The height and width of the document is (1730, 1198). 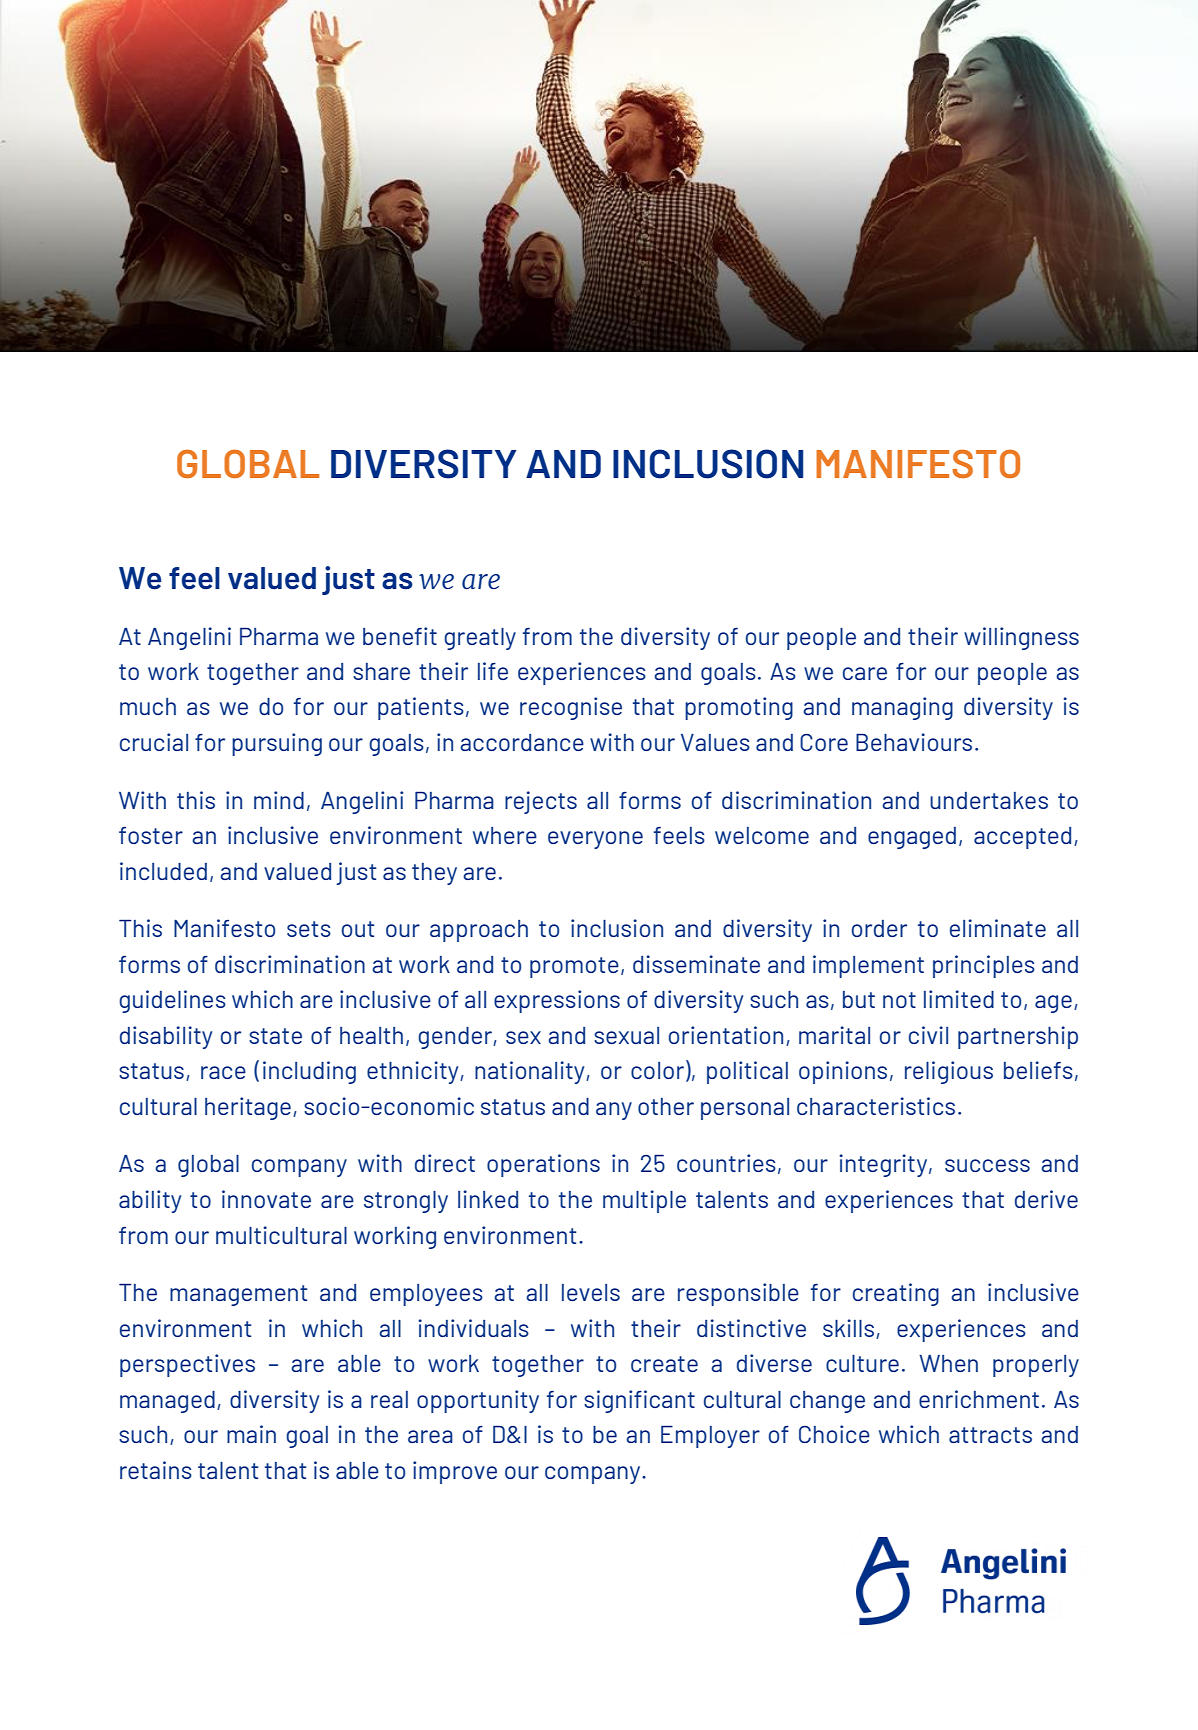 What do you see at coordinates (865, 673) in the document?
I see `care` at bounding box center [865, 673].
